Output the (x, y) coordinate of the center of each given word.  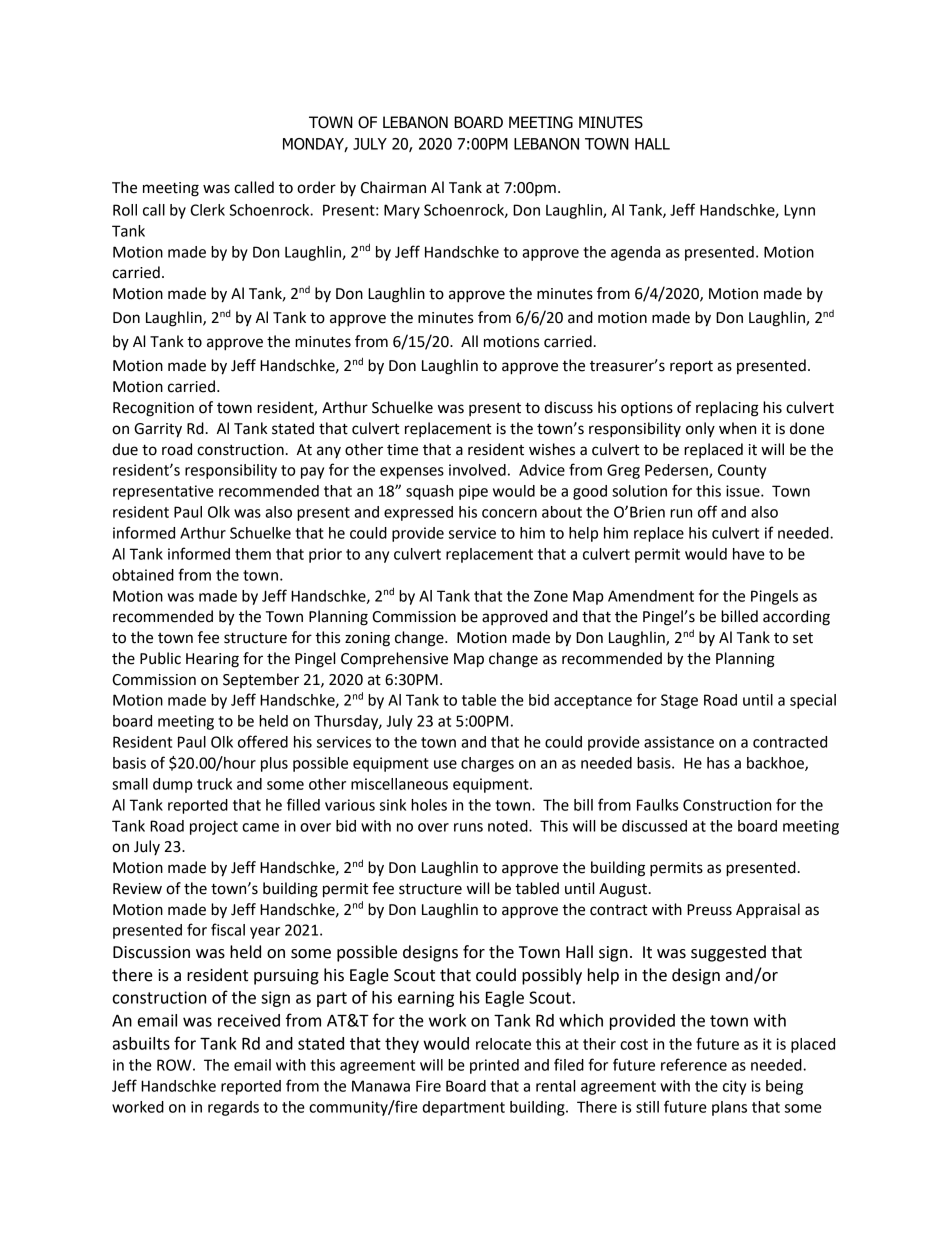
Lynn (799, 211)
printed (494, 1066)
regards (233, 1108)
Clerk (207, 210)
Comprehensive (394, 660)
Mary (402, 211)
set (803, 638)
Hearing (212, 660)
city (734, 1087)
